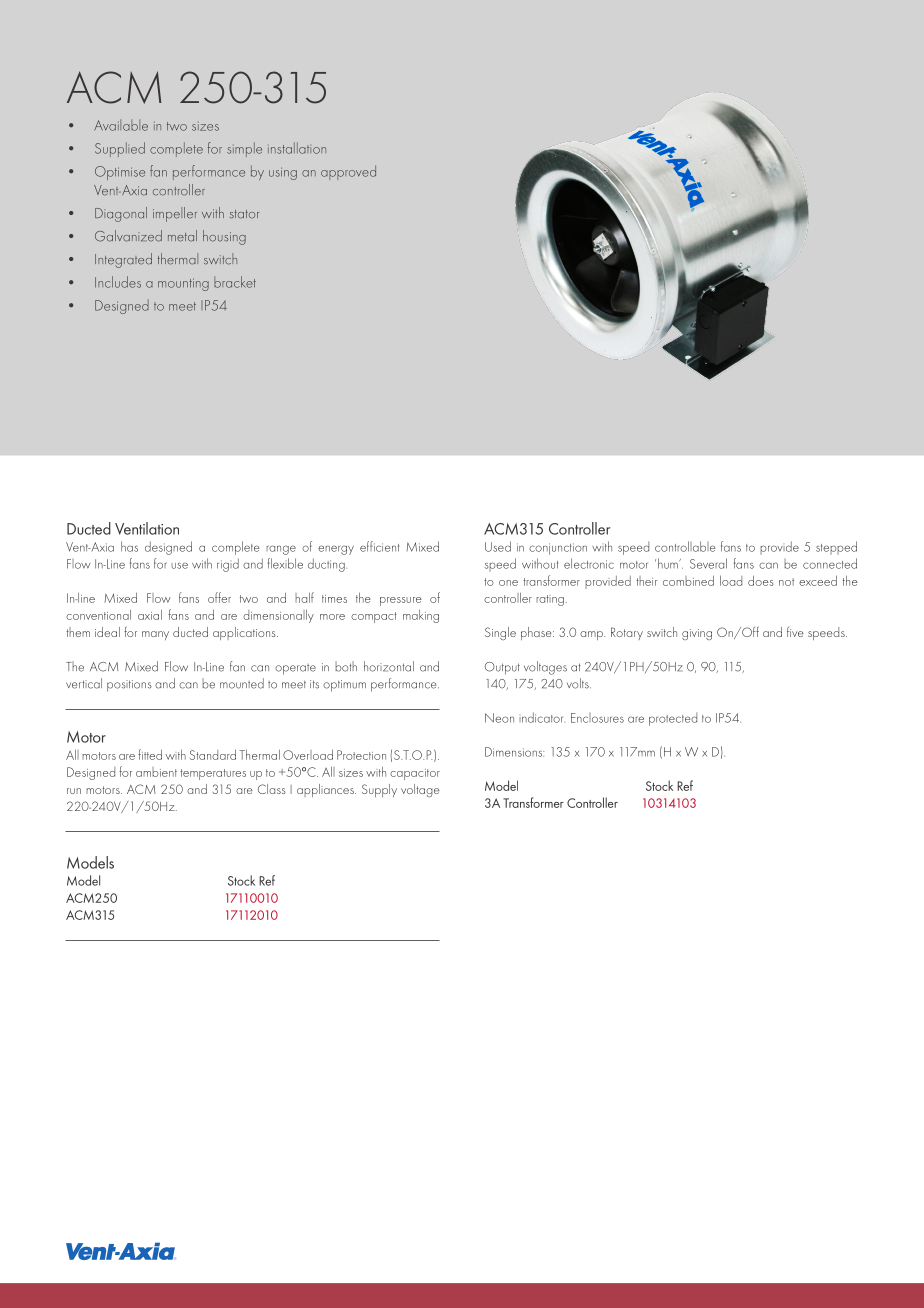 This page has width=924, height=1308. I want to click on five, so click(795, 632).
